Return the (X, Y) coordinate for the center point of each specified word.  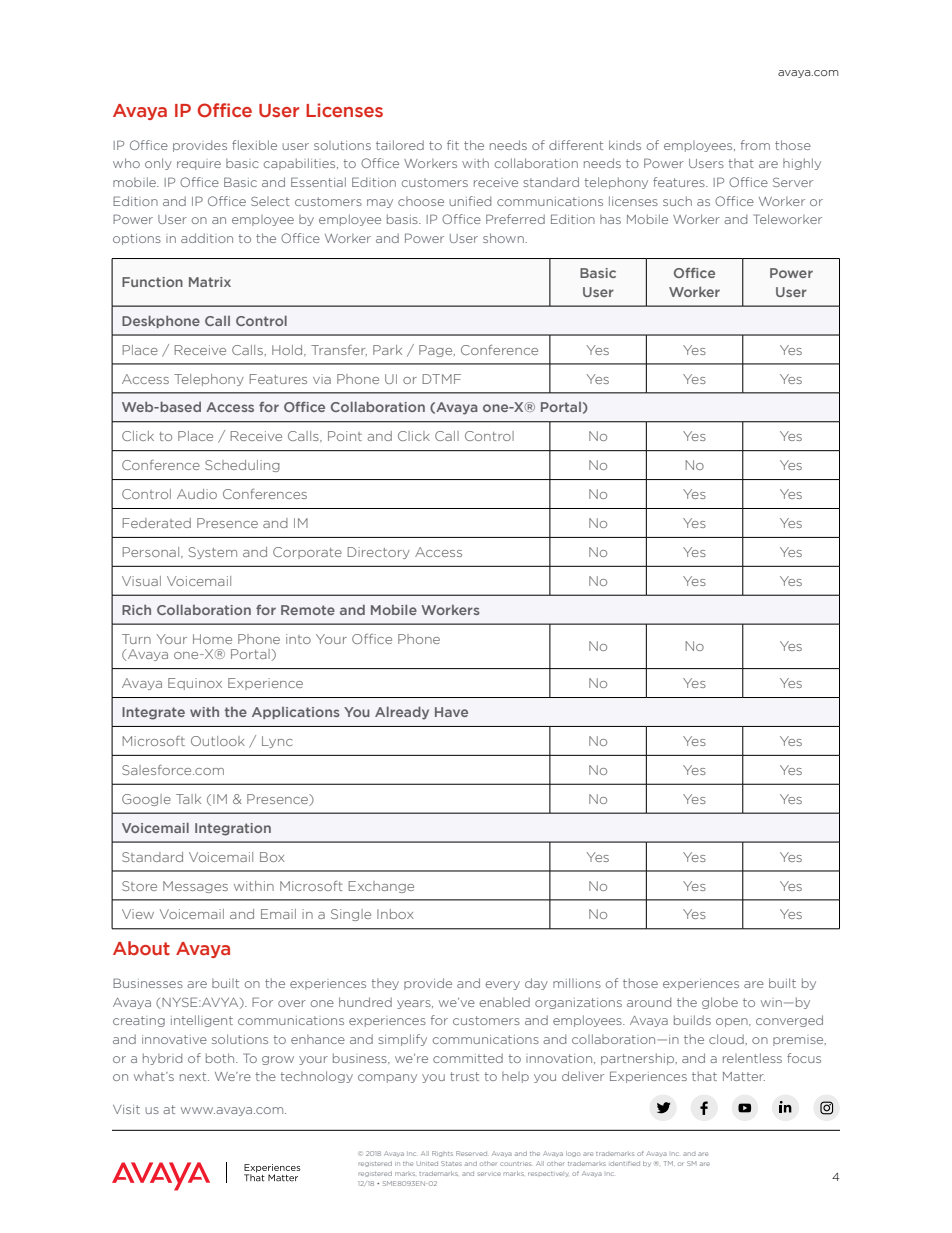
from (755, 145)
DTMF (442, 379)
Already (402, 713)
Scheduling (242, 466)
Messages (195, 887)
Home (212, 639)
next (194, 1076)
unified (470, 201)
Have (451, 712)
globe (720, 1003)
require (199, 165)
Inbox (395, 914)
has (610, 219)
